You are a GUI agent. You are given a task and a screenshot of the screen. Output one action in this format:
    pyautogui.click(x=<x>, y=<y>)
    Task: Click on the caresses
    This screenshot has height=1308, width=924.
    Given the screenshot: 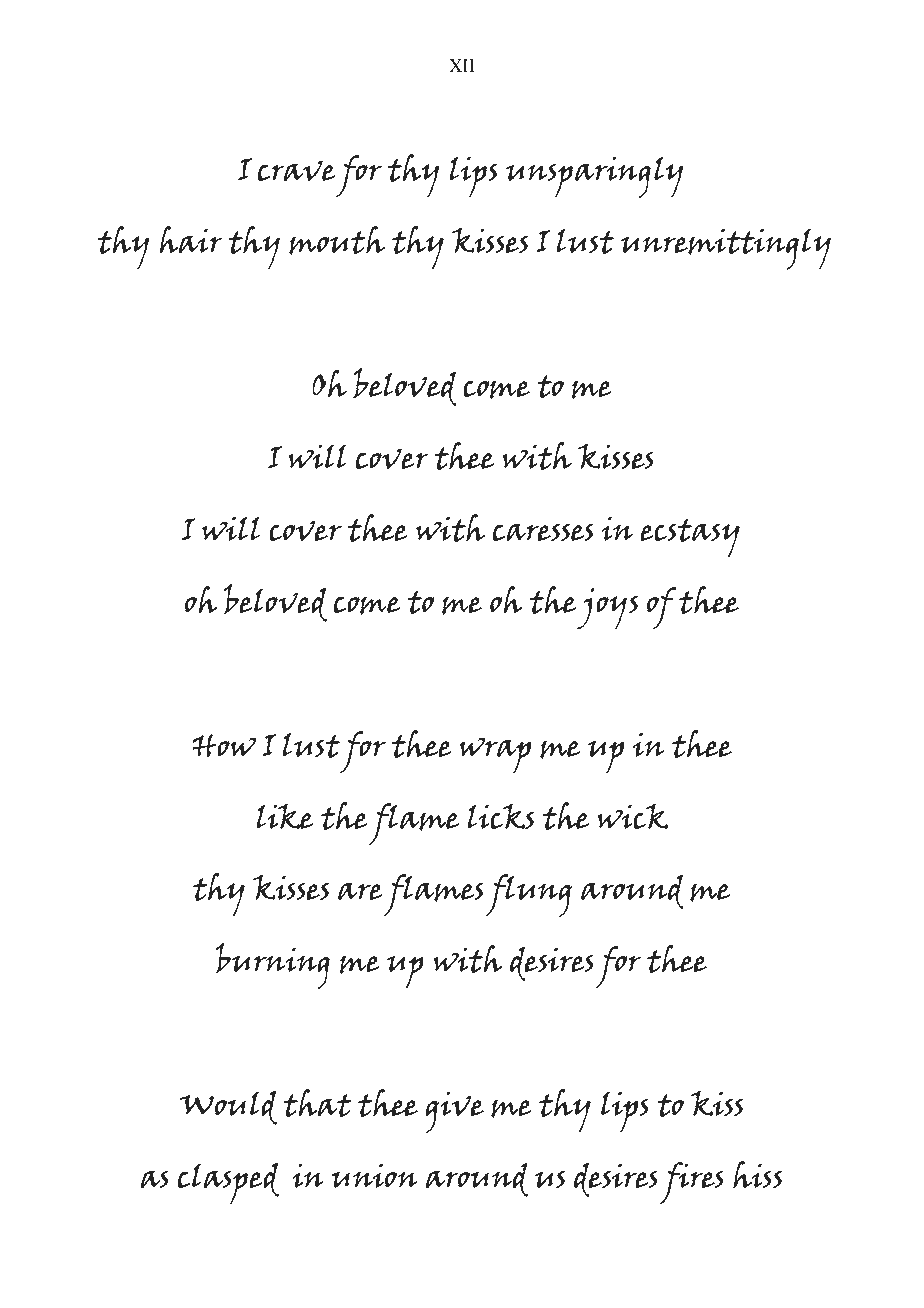 What is the action you would take?
    pyautogui.click(x=543, y=532)
